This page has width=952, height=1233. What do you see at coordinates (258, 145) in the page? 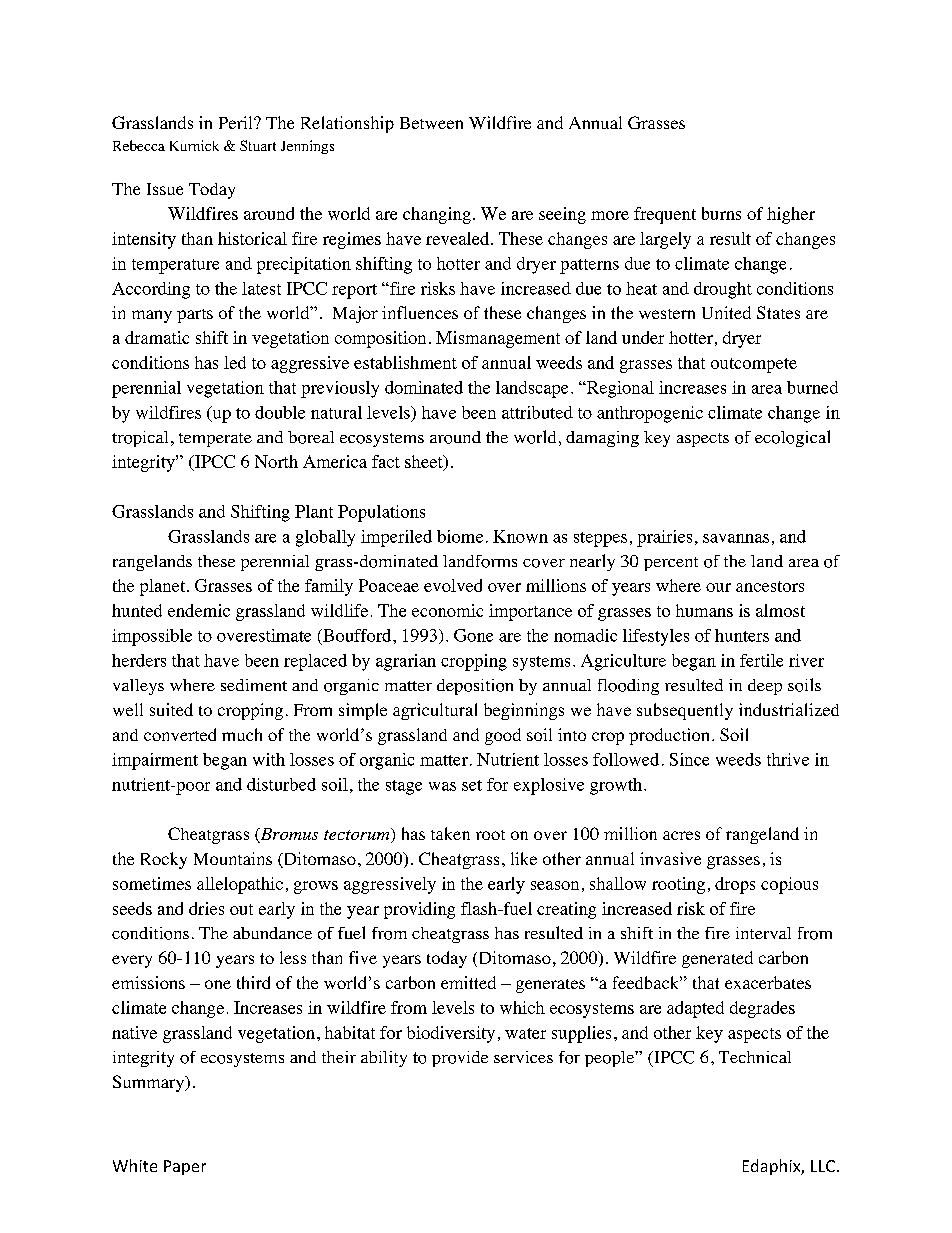
I see `Stuart` at bounding box center [258, 145].
